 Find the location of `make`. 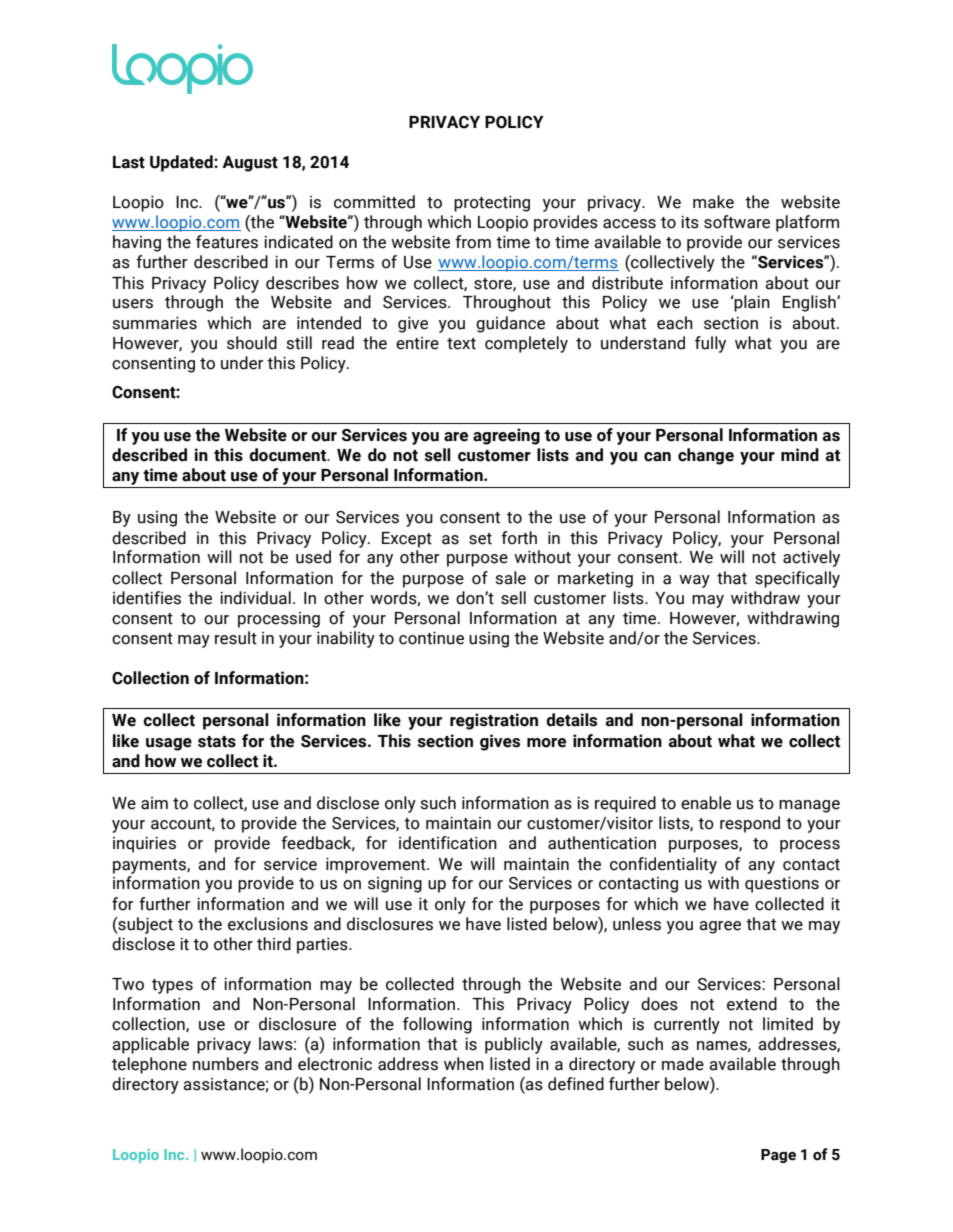

make is located at coordinates (713, 202).
